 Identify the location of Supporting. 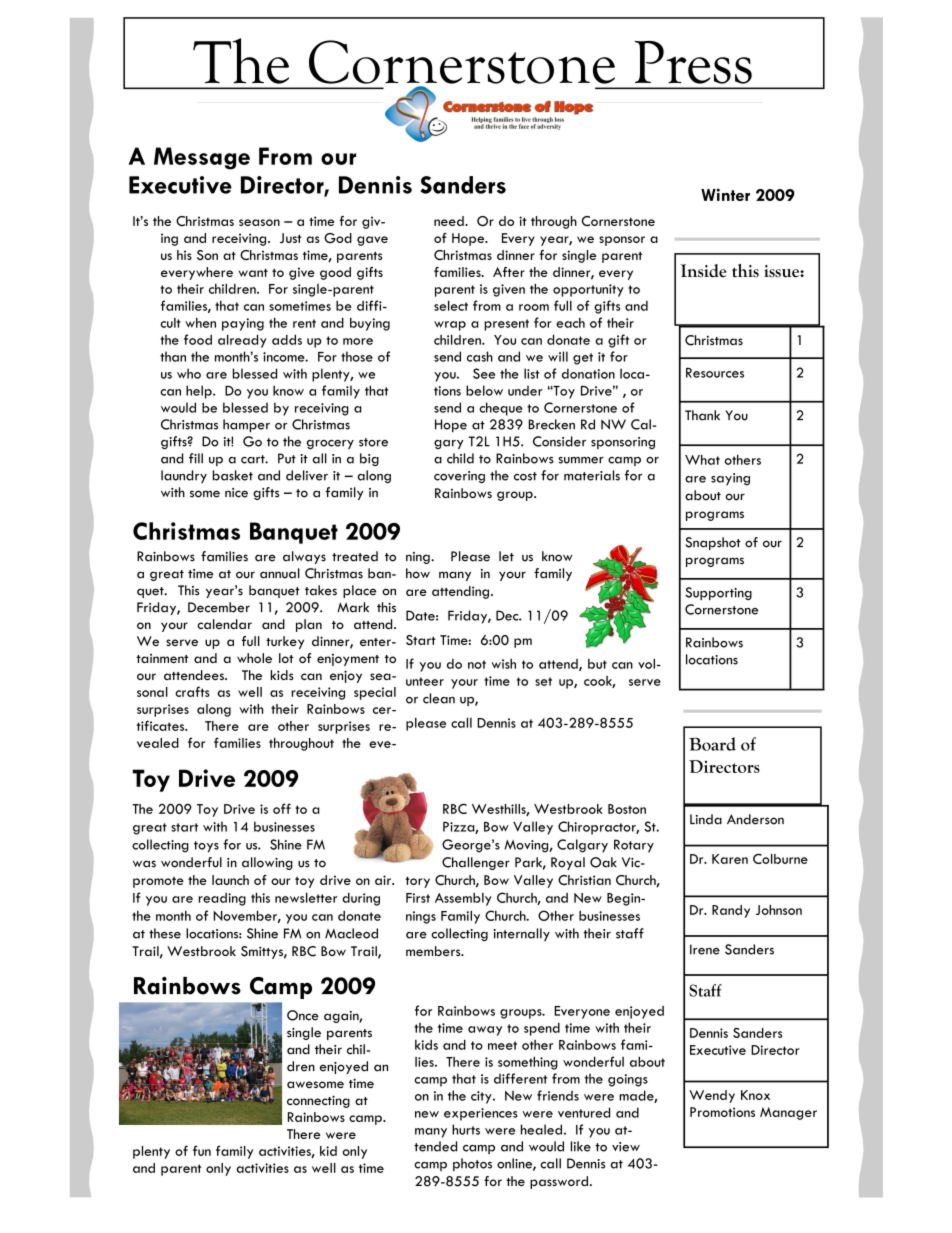
(718, 593).
